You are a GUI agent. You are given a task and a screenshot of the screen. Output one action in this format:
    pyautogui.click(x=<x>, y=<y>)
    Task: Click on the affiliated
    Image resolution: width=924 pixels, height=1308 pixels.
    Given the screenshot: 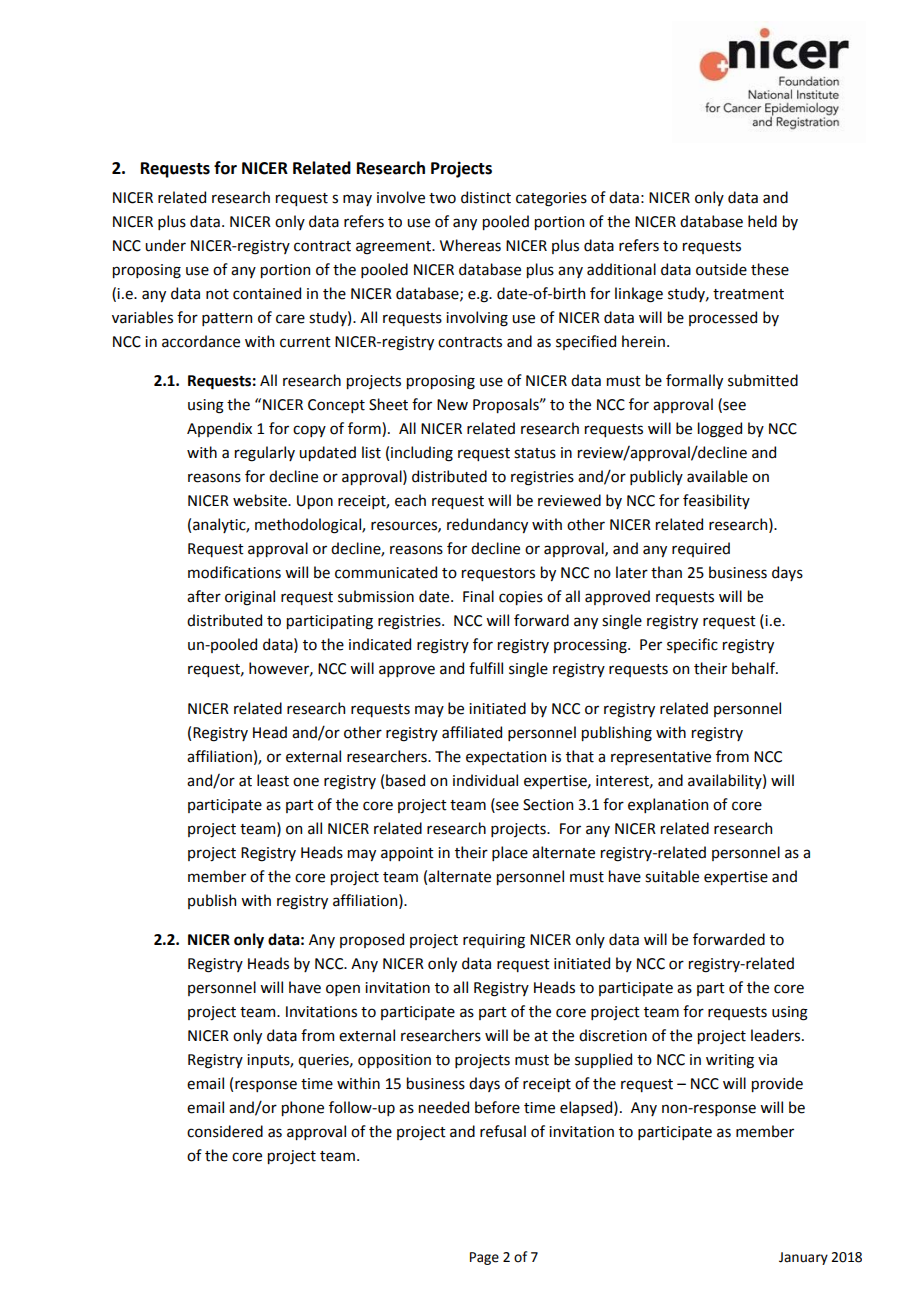 What is the action you would take?
    pyautogui.click(x=472, y=732)
